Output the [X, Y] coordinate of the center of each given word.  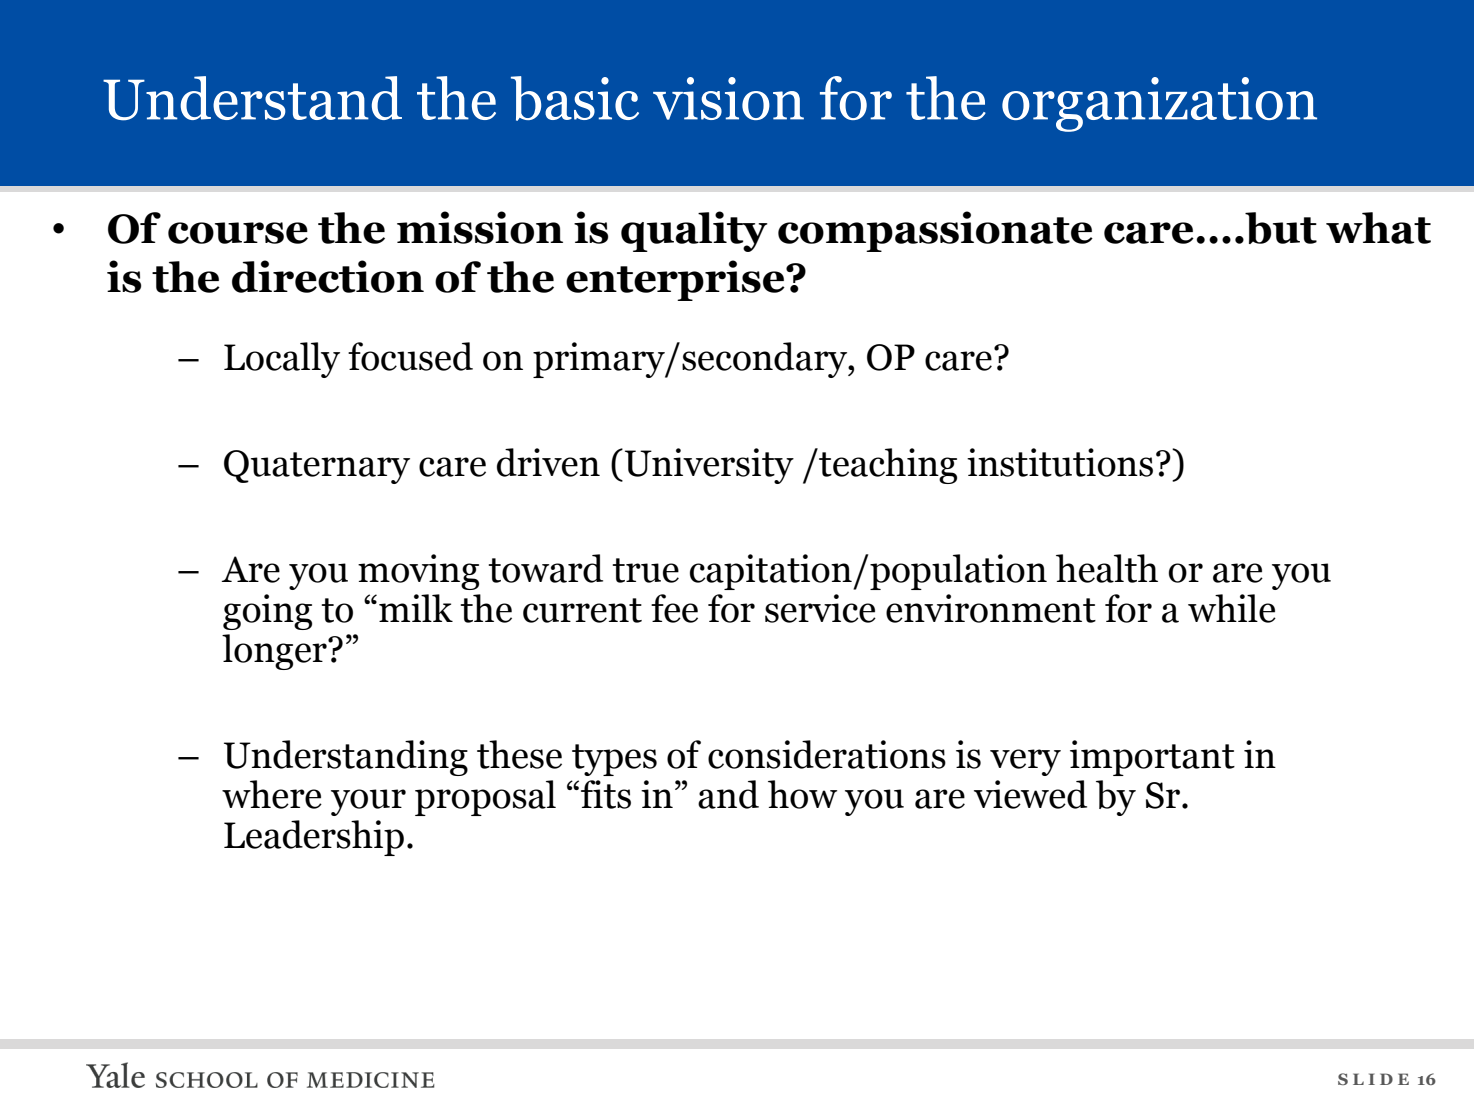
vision [728, 98]
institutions [1060, 462]
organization [1159, 104]
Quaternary [317, 467]
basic [575, 98]
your [368, 802]
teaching [887, 466]
